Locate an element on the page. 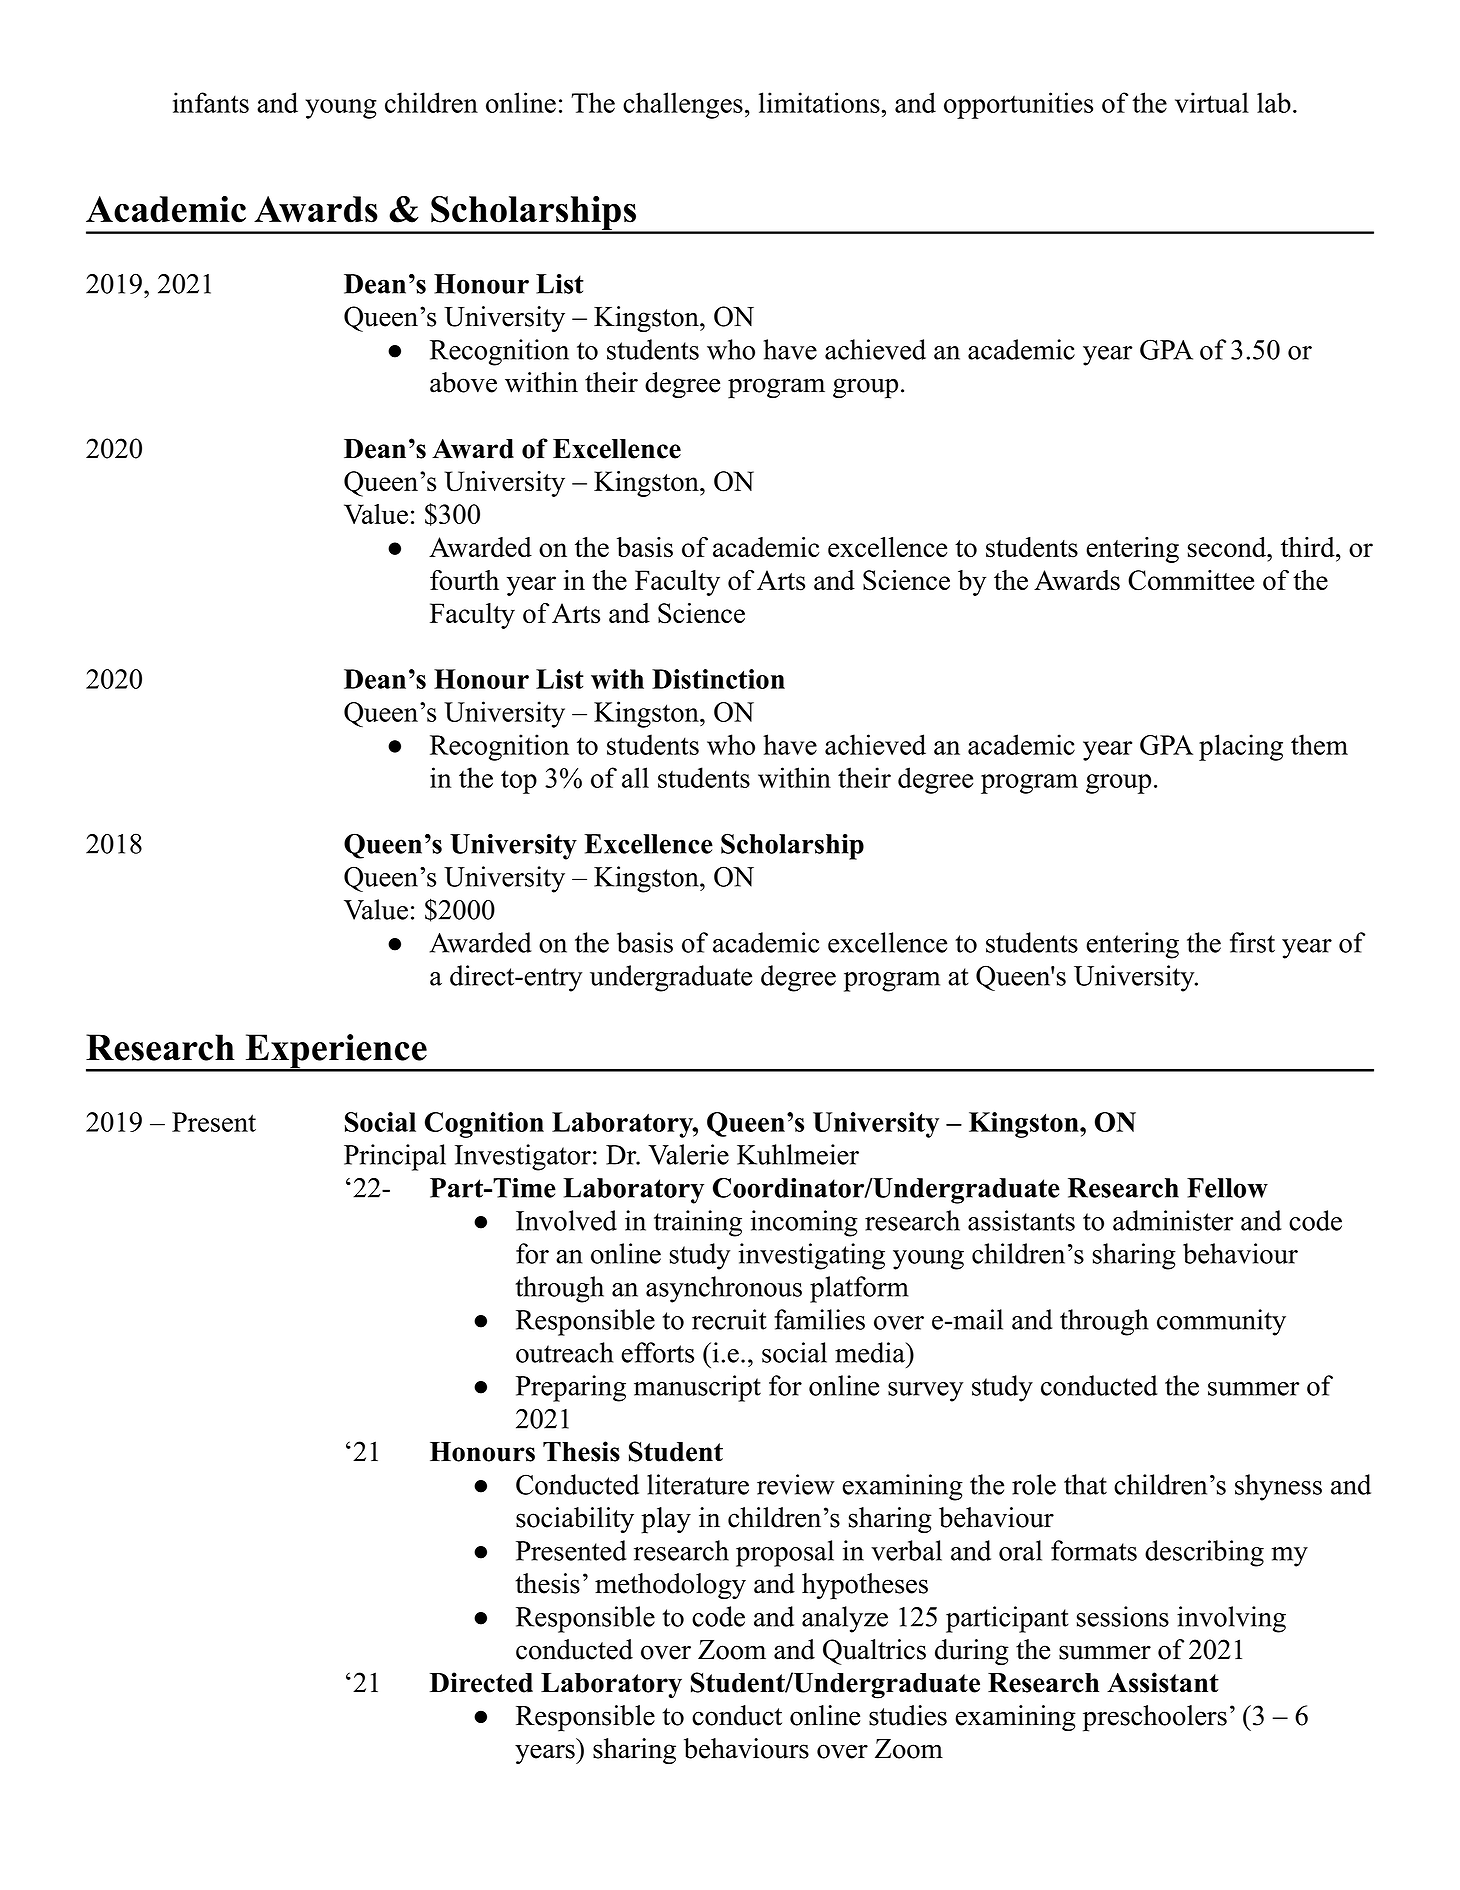 Image resolution: width=1460 pixels, height=1890 pixels. sociability is located at coordinates (575, 1520).
